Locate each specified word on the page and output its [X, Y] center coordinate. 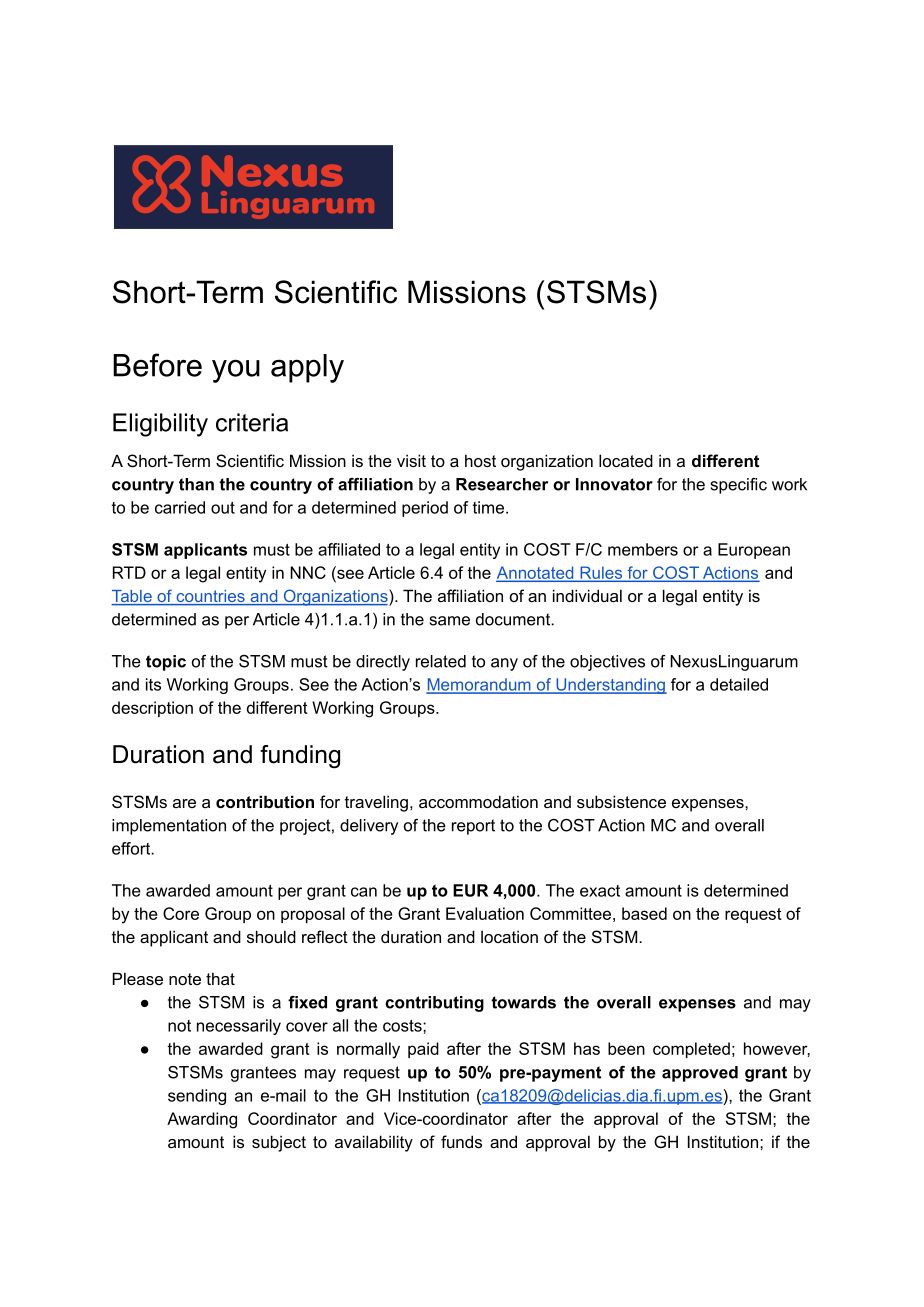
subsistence [621, 801]
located [626, 460]
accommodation [478, 801]
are [184, 803]
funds [461, 1141]
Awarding [202, 1120]
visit [411, 460]
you [236, 371]
